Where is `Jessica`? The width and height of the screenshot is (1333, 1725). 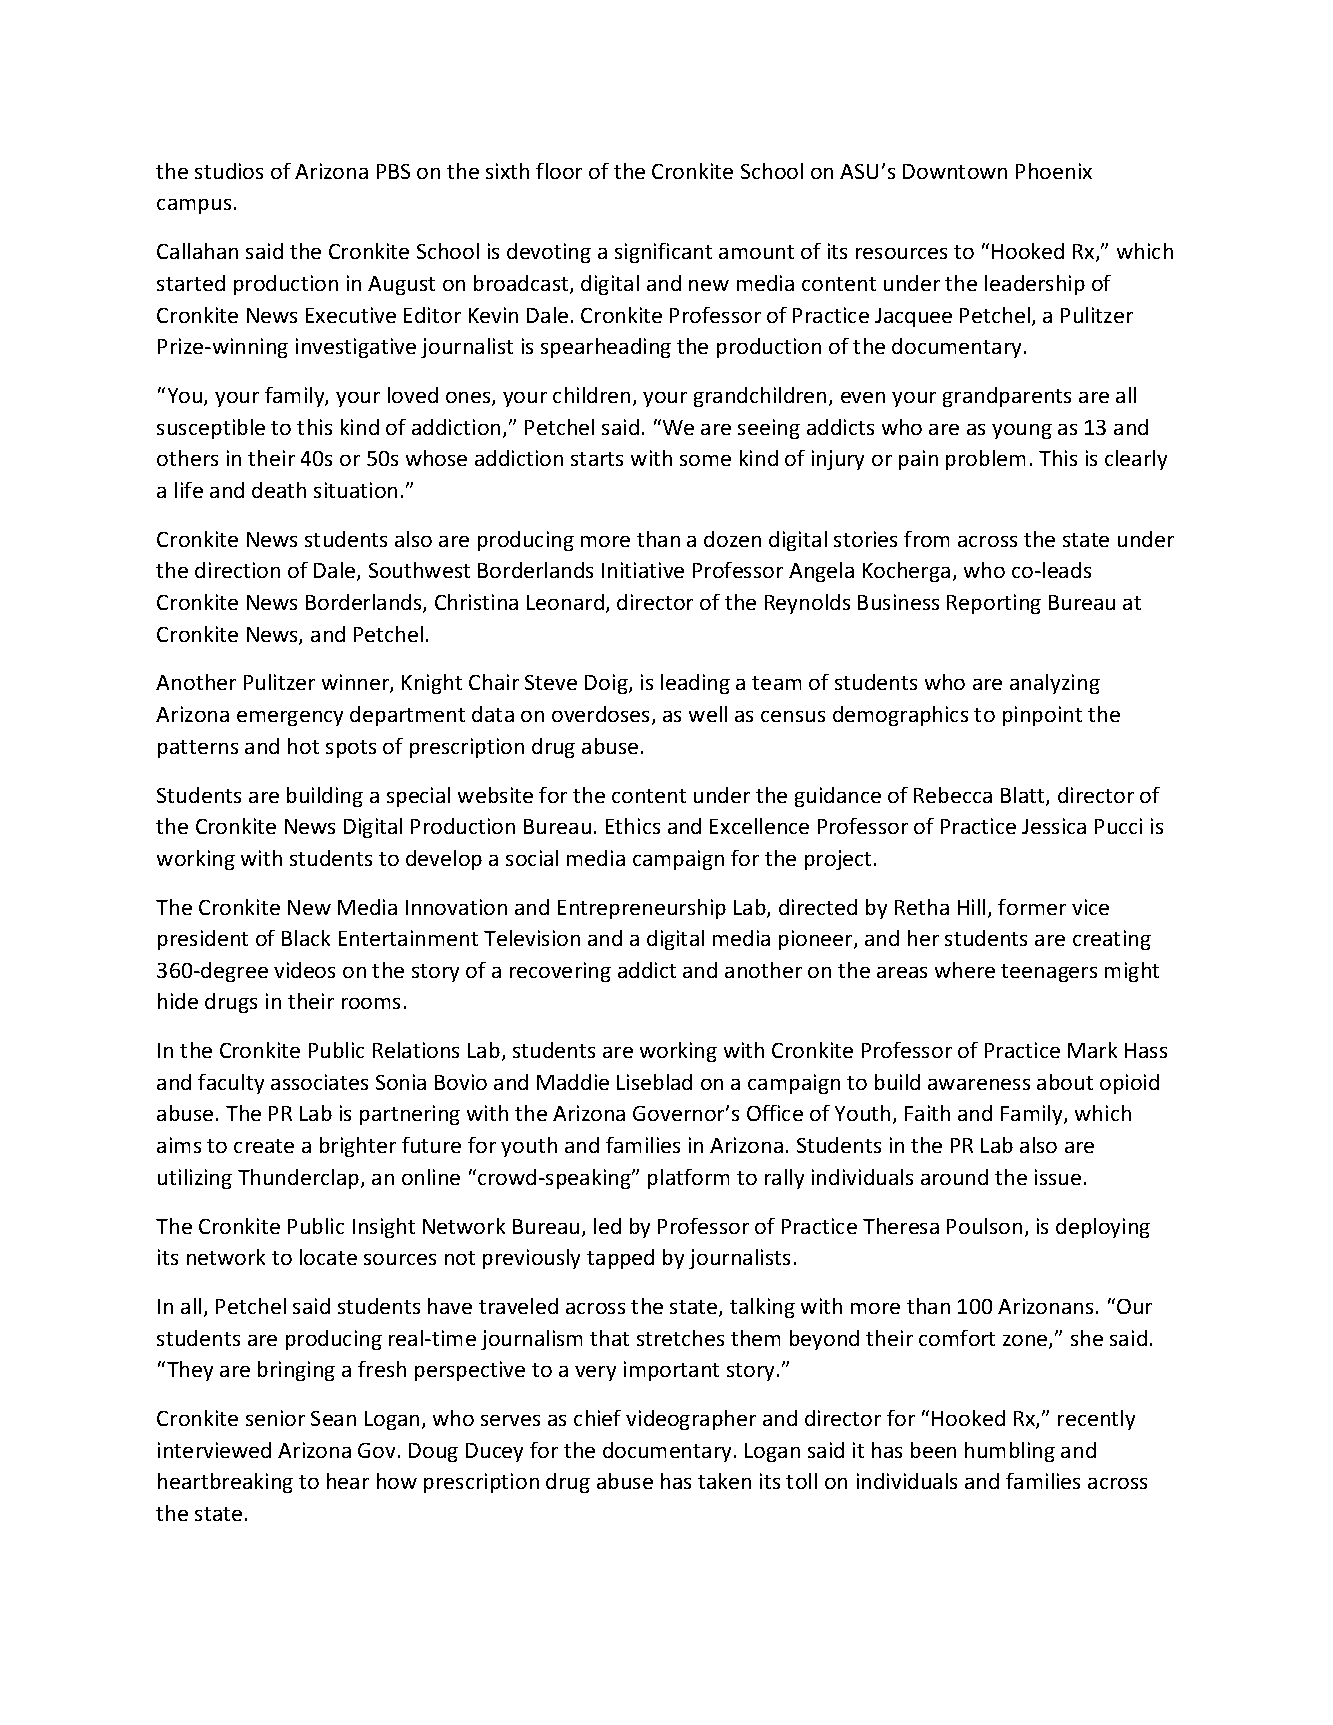
Jessica is located at coordinates (1054, 826).
